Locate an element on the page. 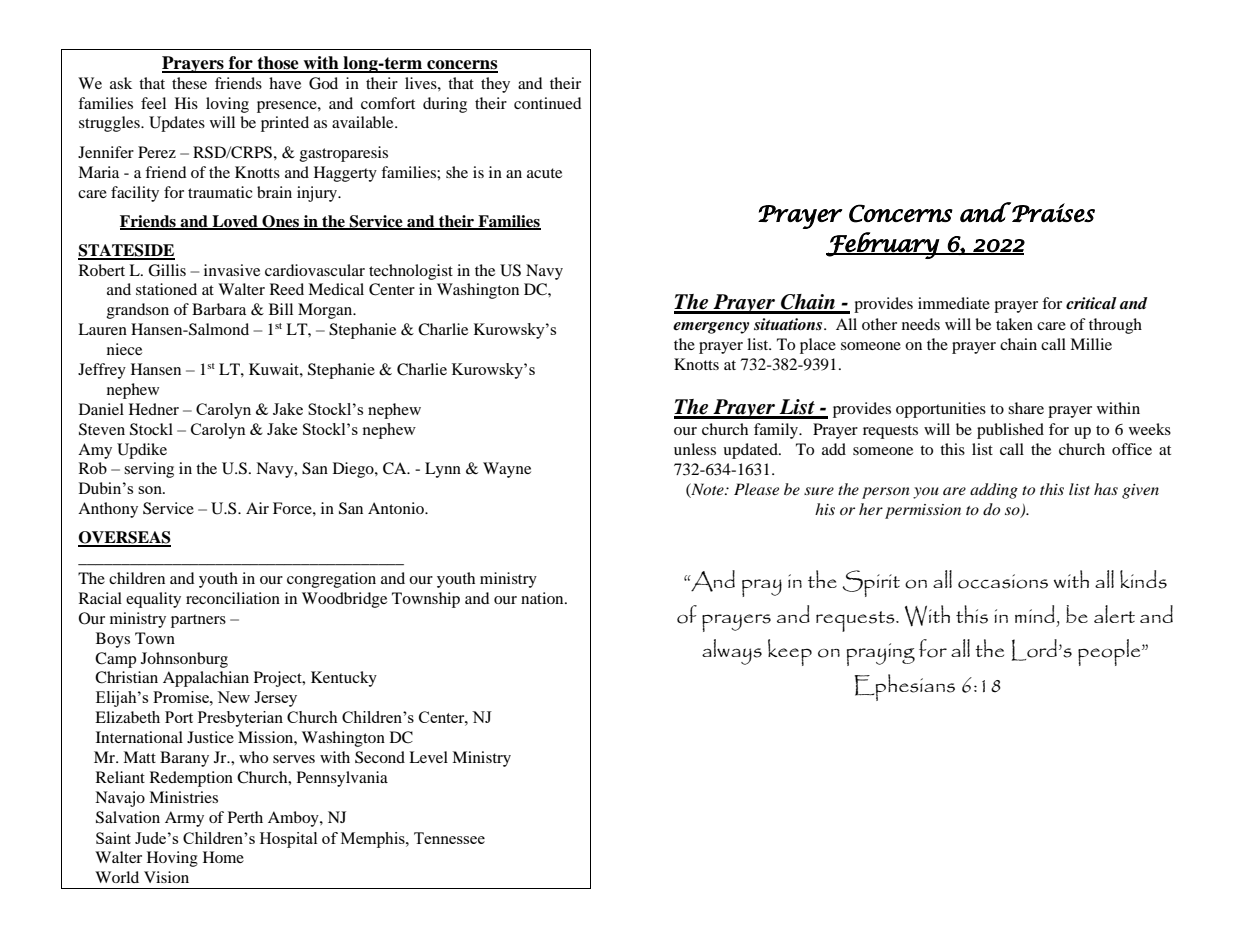  Tennessee is located at coordinates (449, 838).
